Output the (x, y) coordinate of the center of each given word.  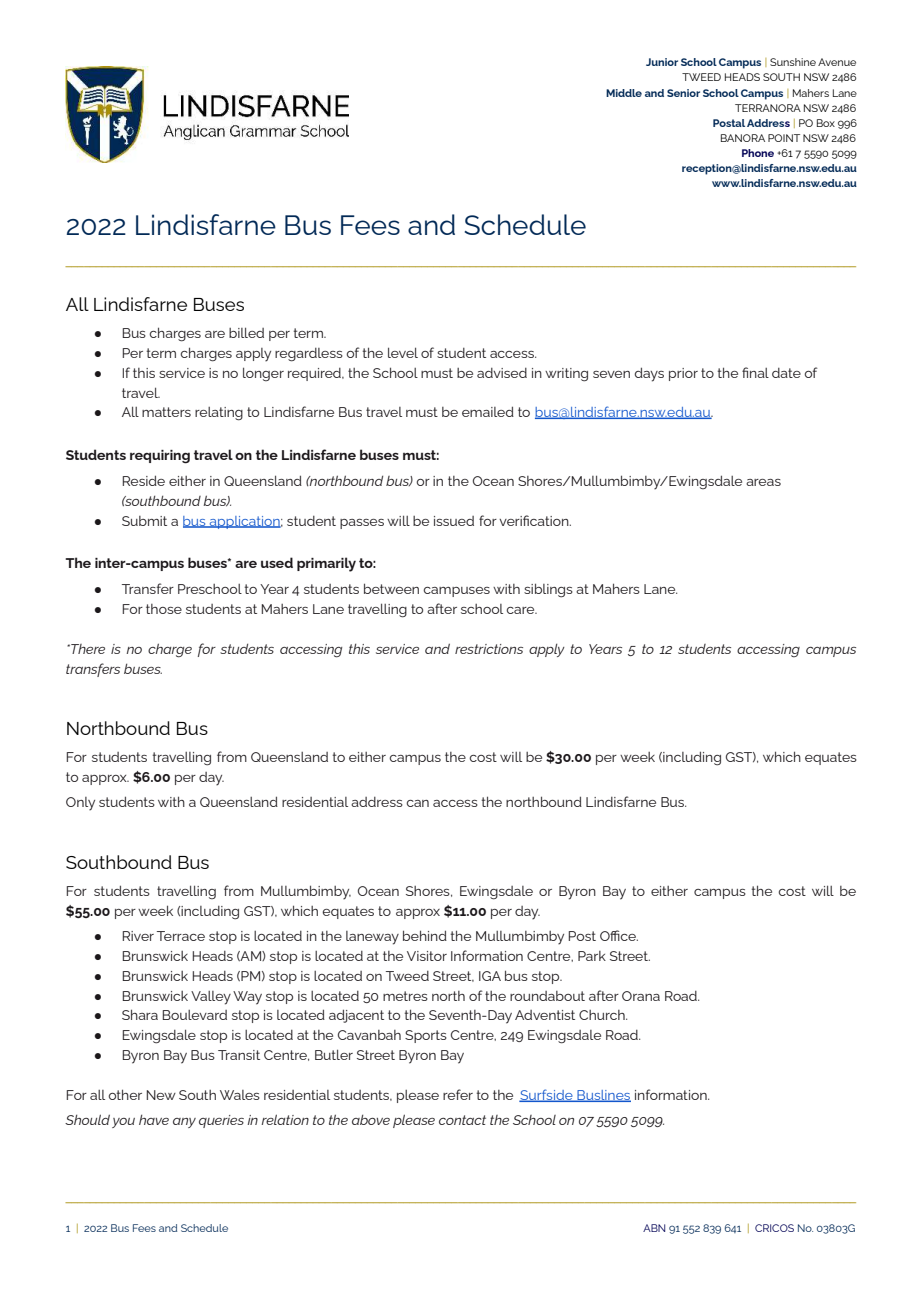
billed (246, 332)
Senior (683, 93)
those (164, 609)
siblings (548, 590)
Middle (624, 93)
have (154, 1120)
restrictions (489, 649)
